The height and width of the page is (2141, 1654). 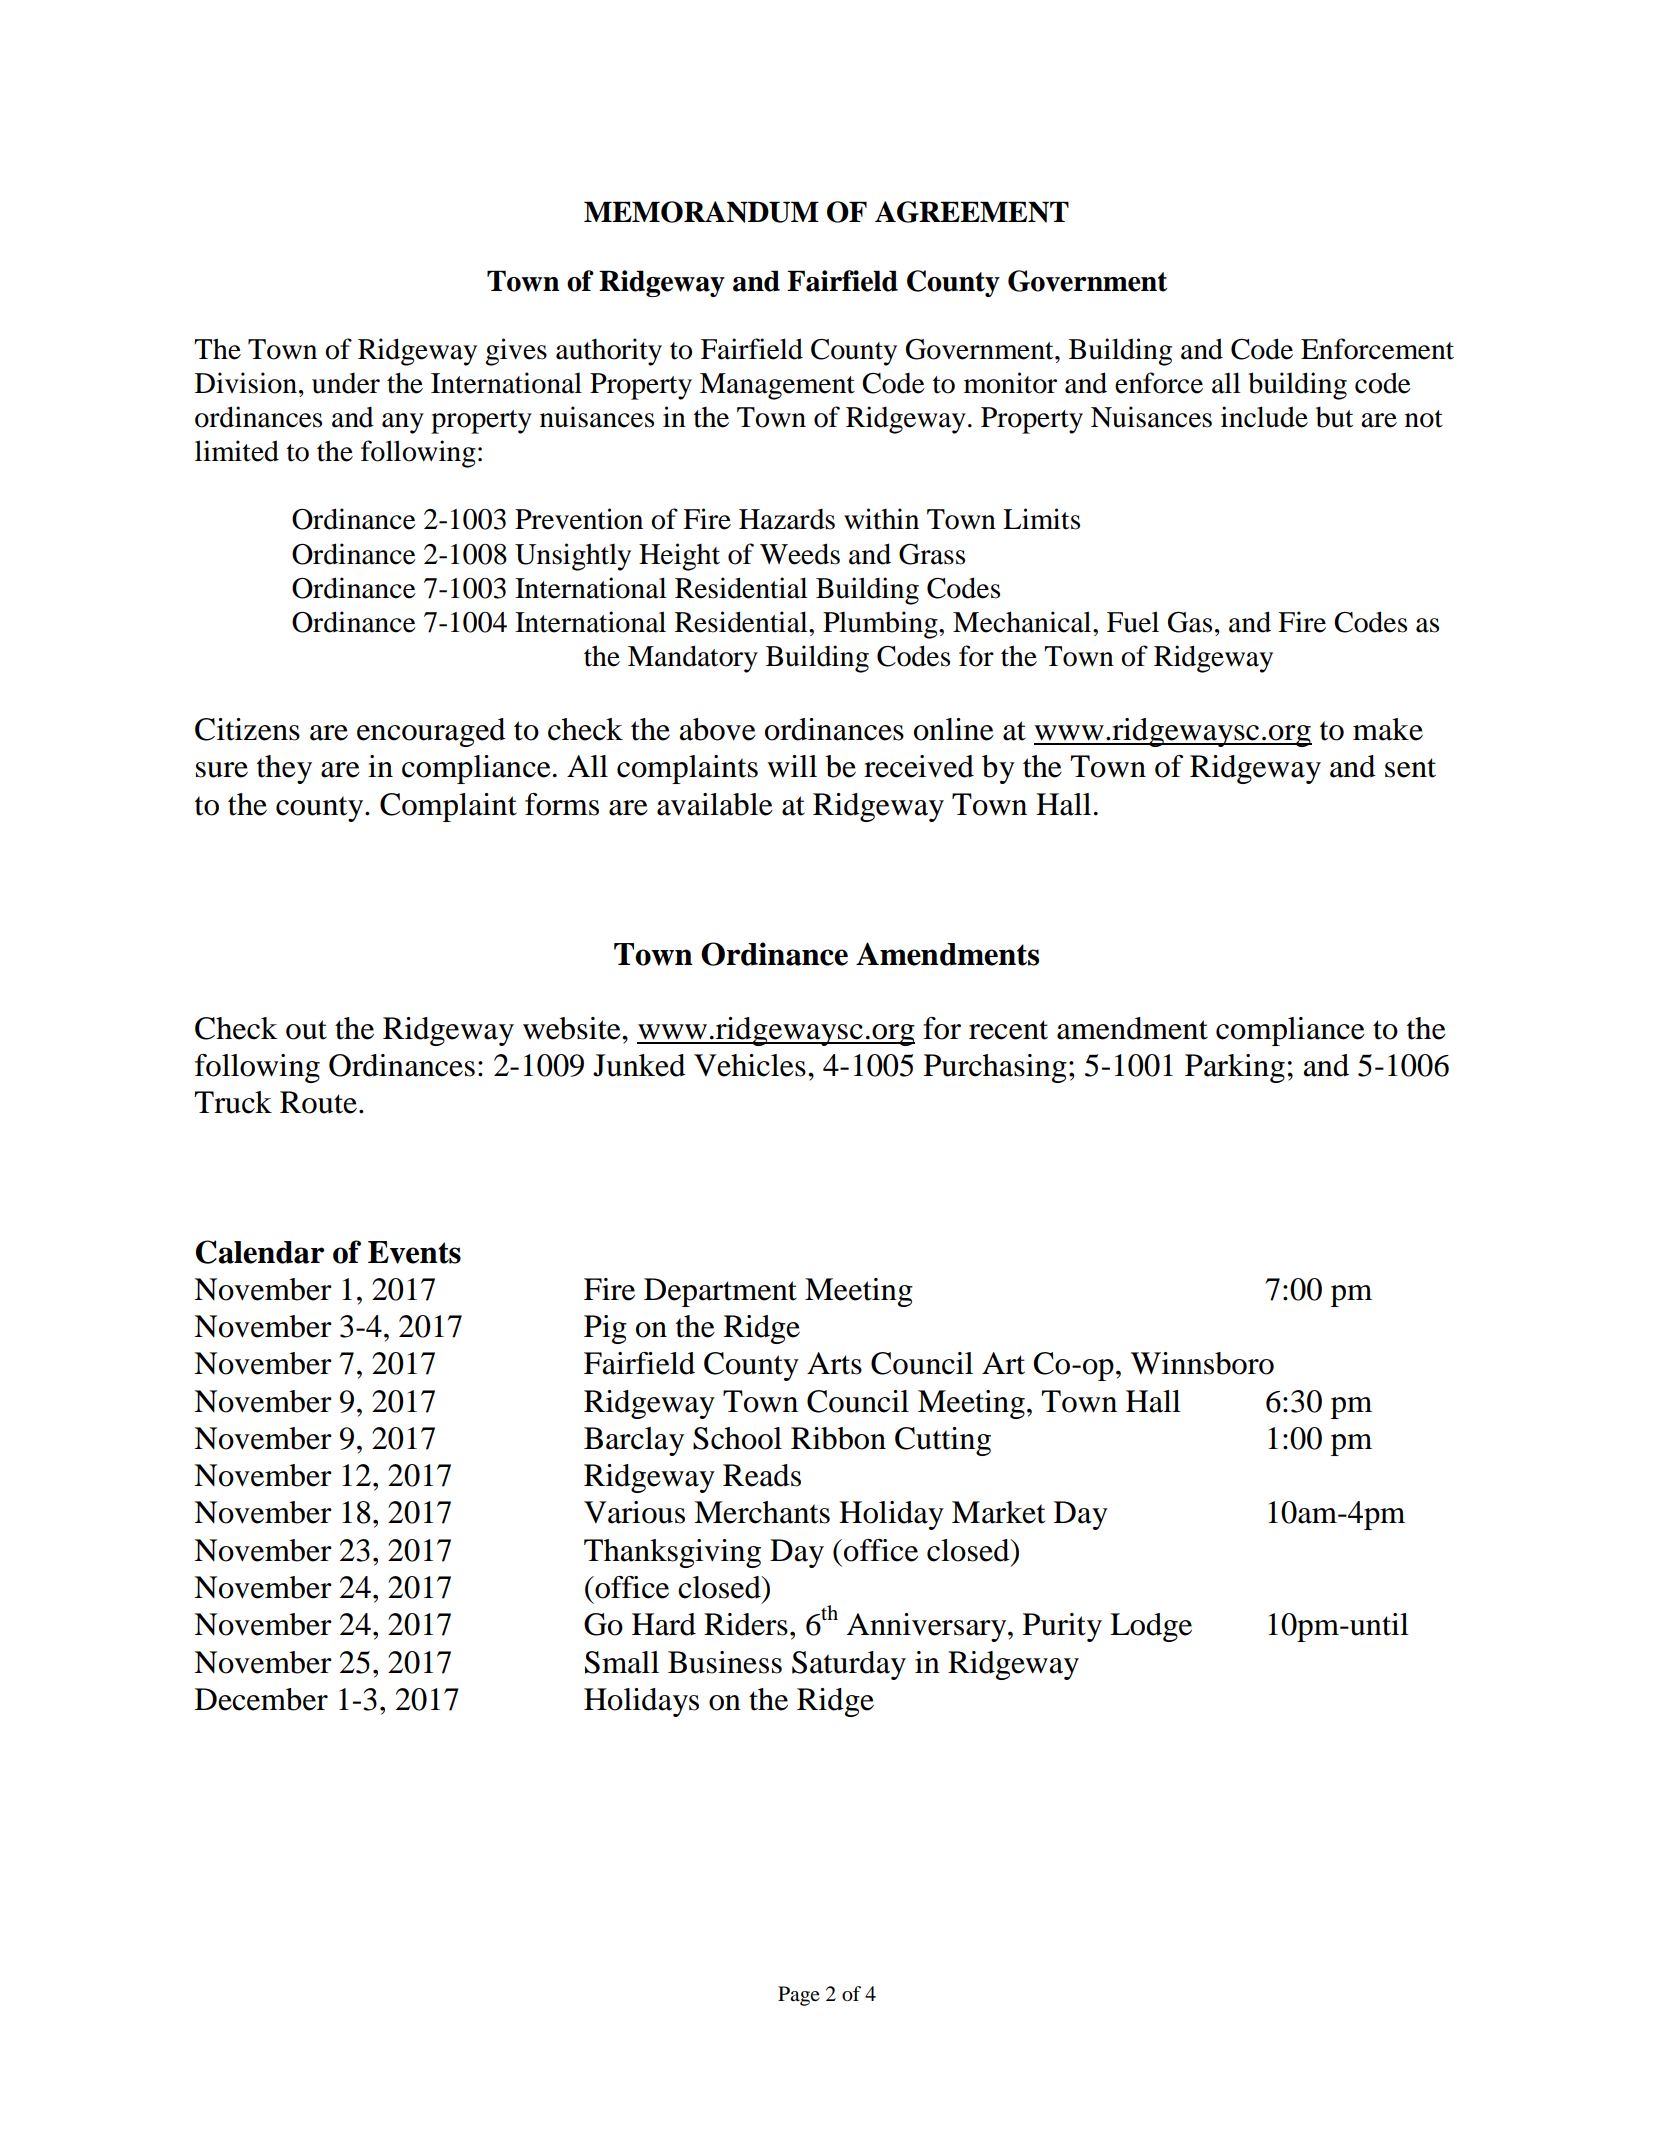 I want to click on Parking, so click(x=1235, y=1068).
